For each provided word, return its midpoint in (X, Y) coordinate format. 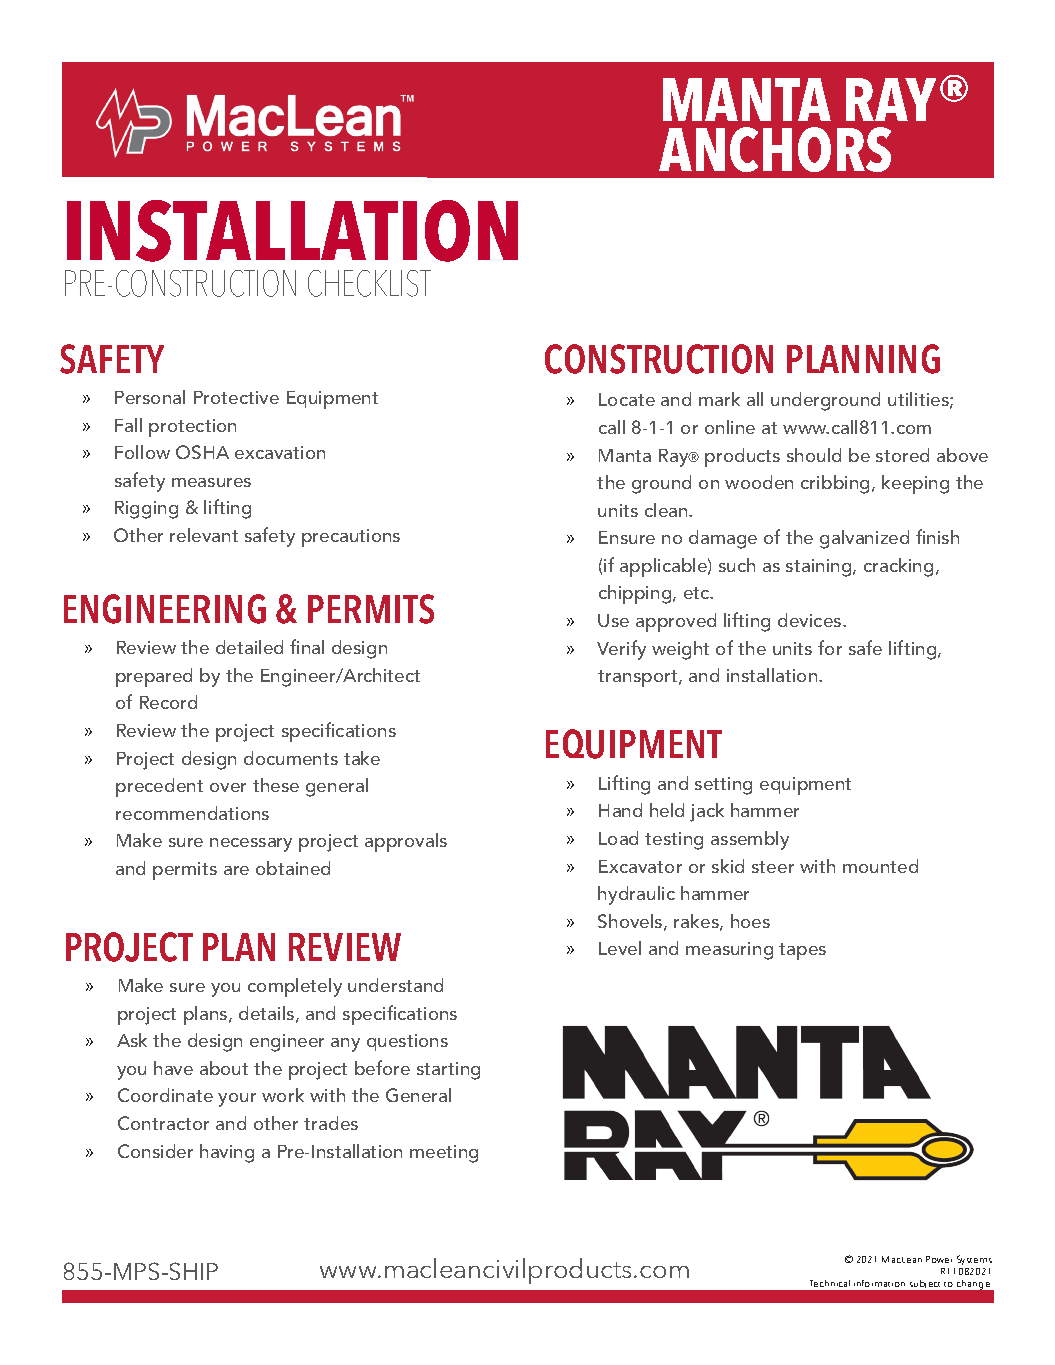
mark (719, 399)
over (228, 787)
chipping (636, 594)
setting (723, 786)
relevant (204, 535)
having (227, 1153)
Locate (627, 399)
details (268, 1014)
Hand (620, 810)
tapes (802, 951)
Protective (236, 397)
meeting (444, 1154)
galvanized (864, 539)
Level (620, 948)
